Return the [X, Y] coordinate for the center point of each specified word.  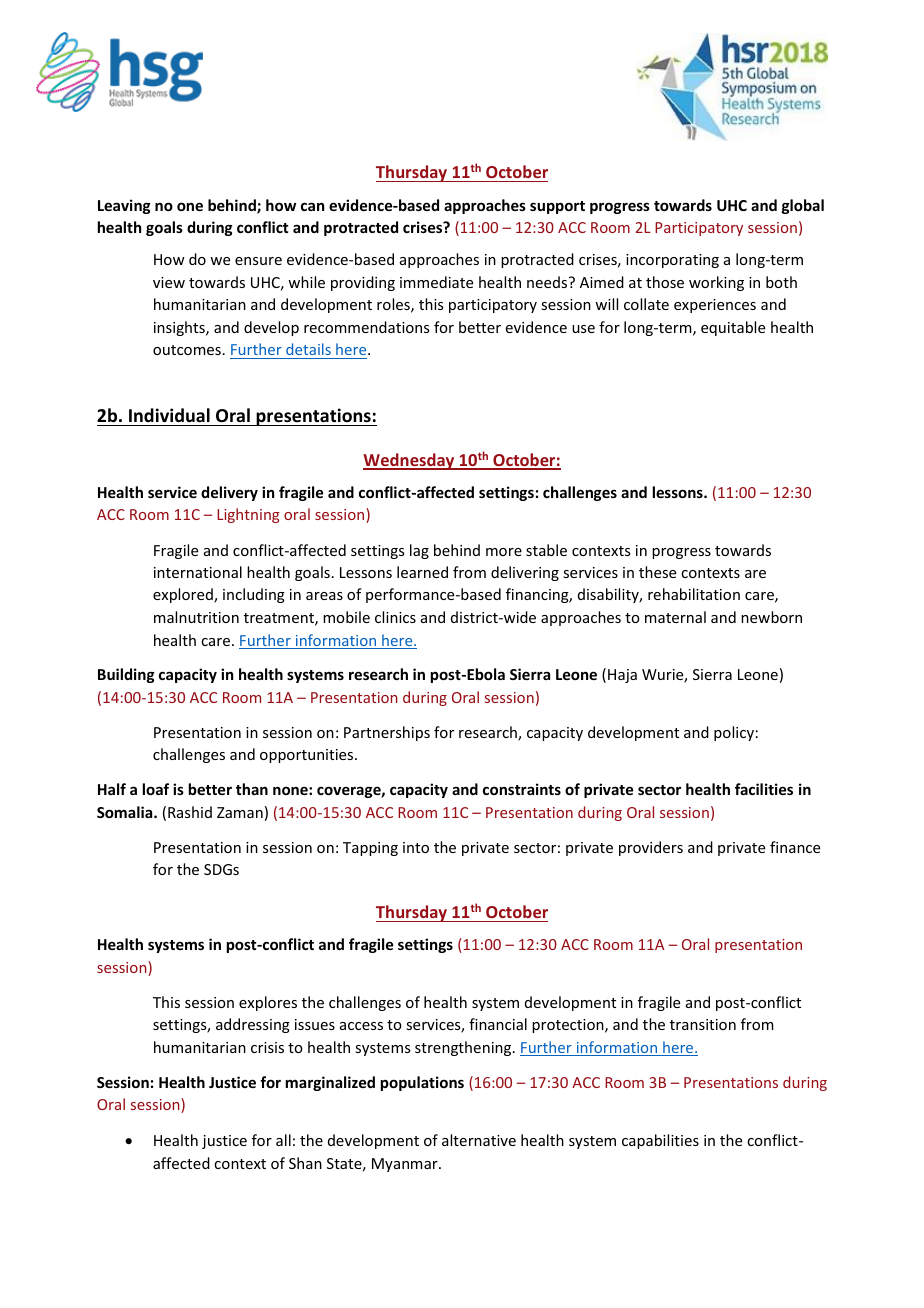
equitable [733, 328]
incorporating [672, 261]
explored [184, 595]
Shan [305, 1163]
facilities [764, 789]
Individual [169, 415]
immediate [436, 282]
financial [498, 1024]
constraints [522, 789]
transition [703, 1024]
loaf [156, 789]
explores [268, 1003]
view [169, 282]
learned [422, 572]
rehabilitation [694, 594]
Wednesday [410, 461]
